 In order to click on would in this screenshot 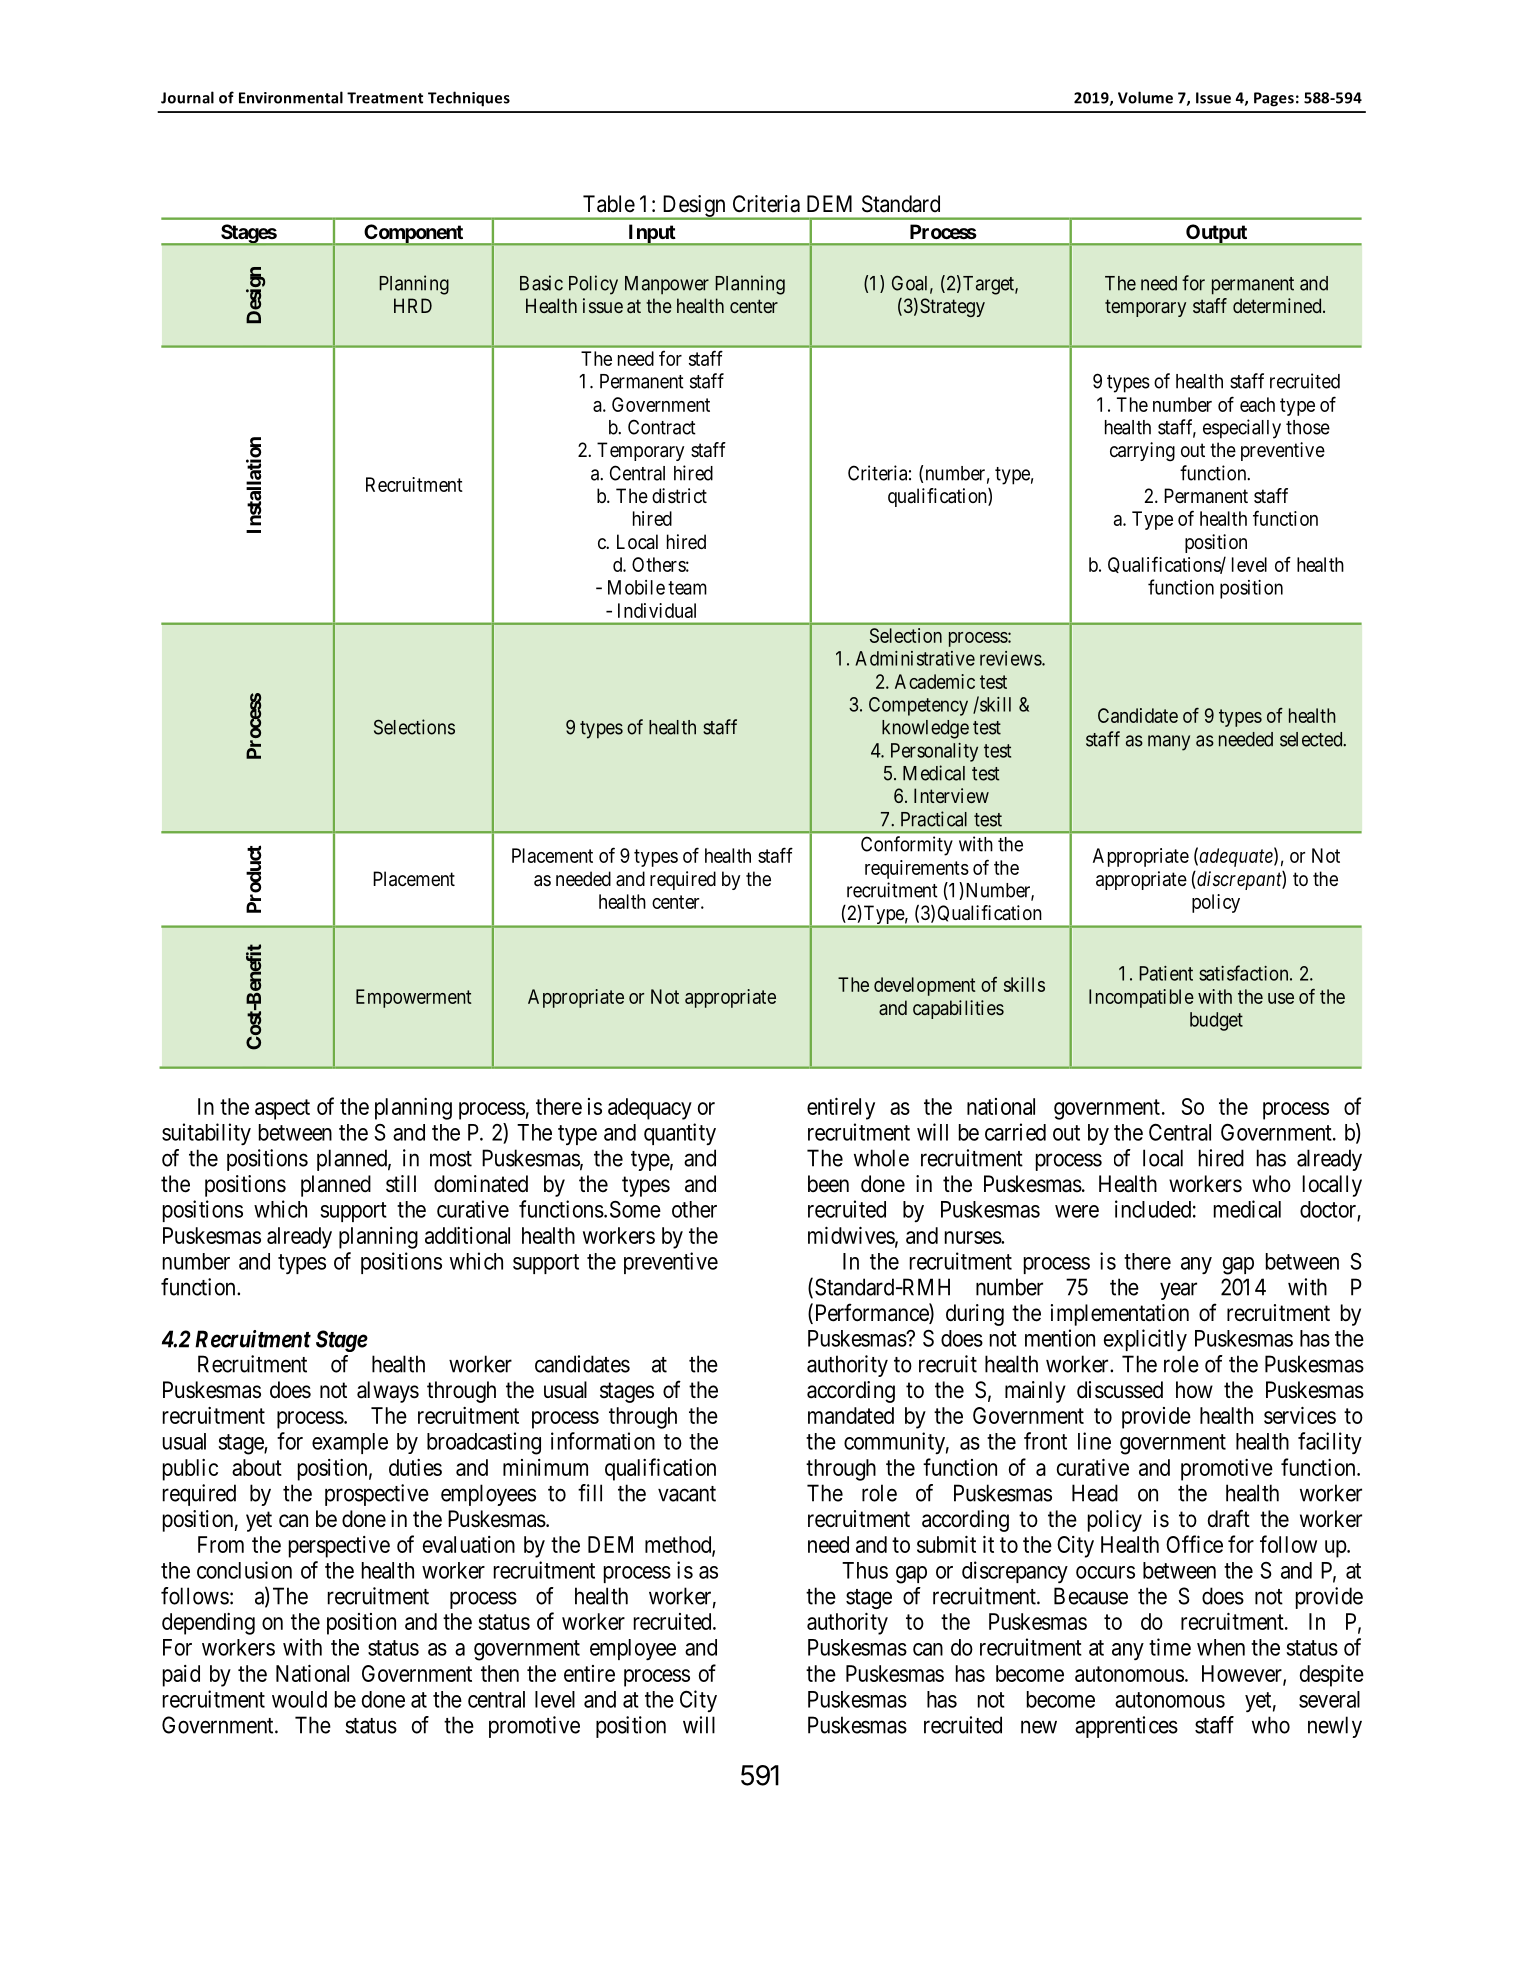, I will do `click(299, 1699)`.
